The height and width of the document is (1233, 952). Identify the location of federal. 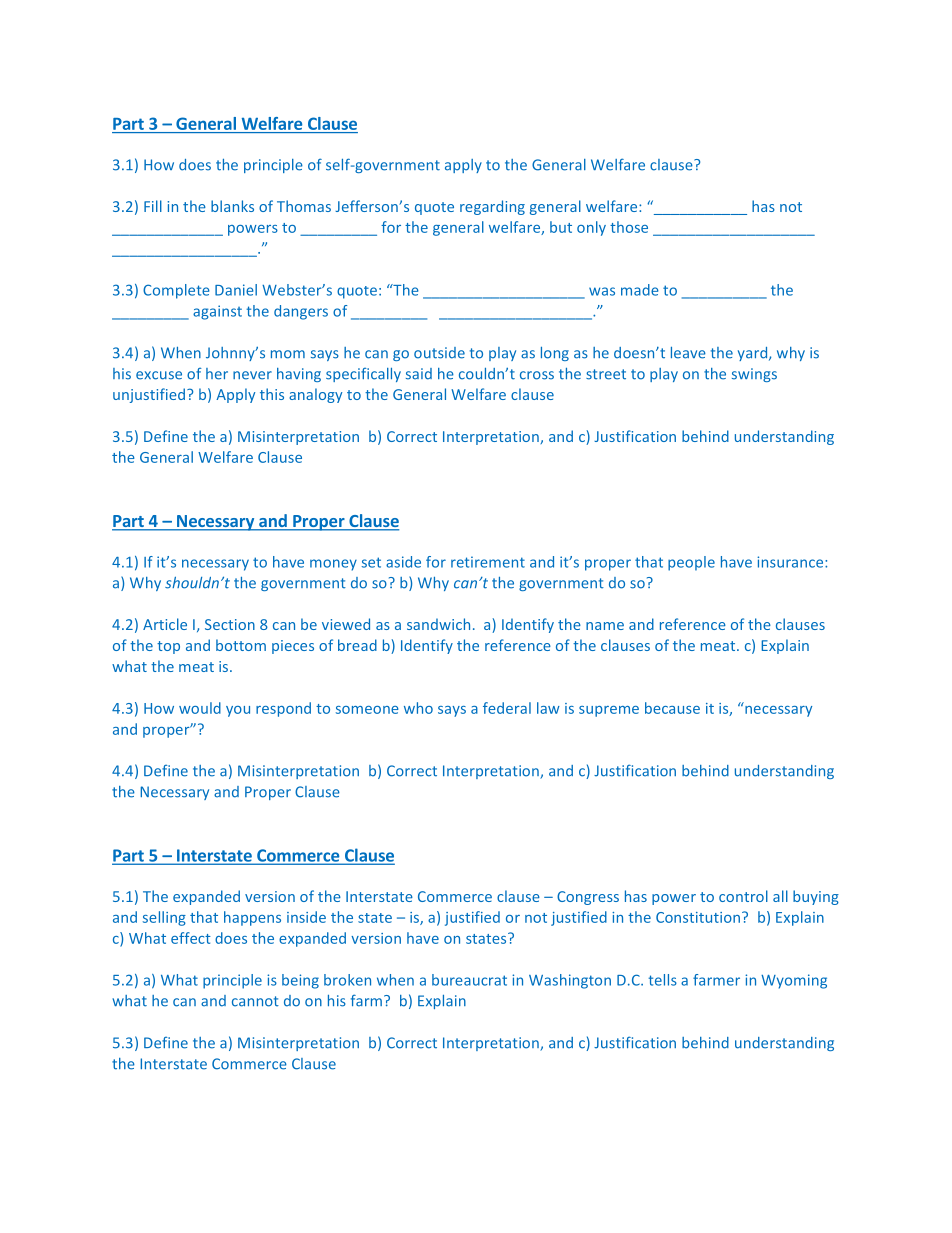
(507, 708).
